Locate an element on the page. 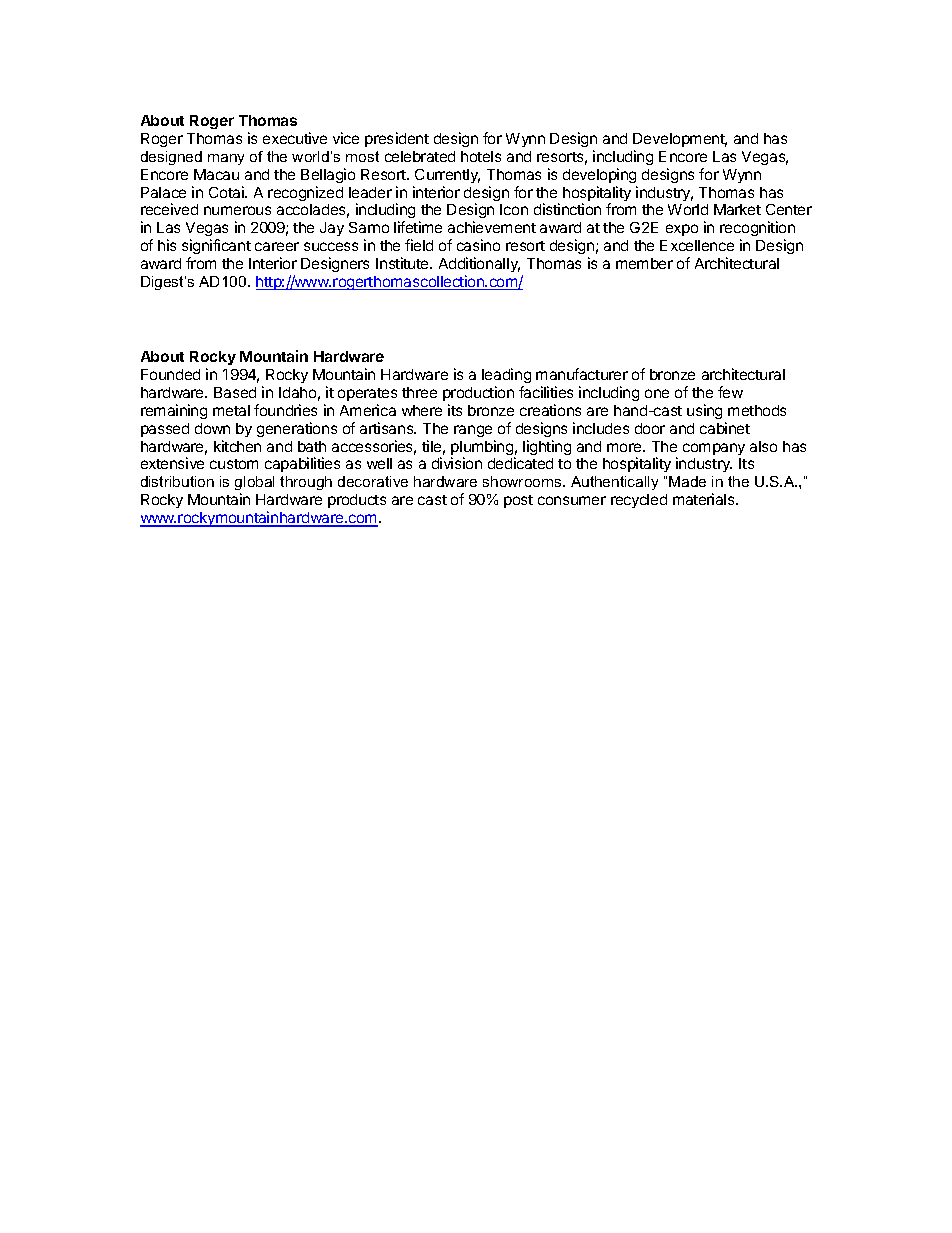 The width and height of the document is (952, 1233). metal is located at coordinates (231, 410).
